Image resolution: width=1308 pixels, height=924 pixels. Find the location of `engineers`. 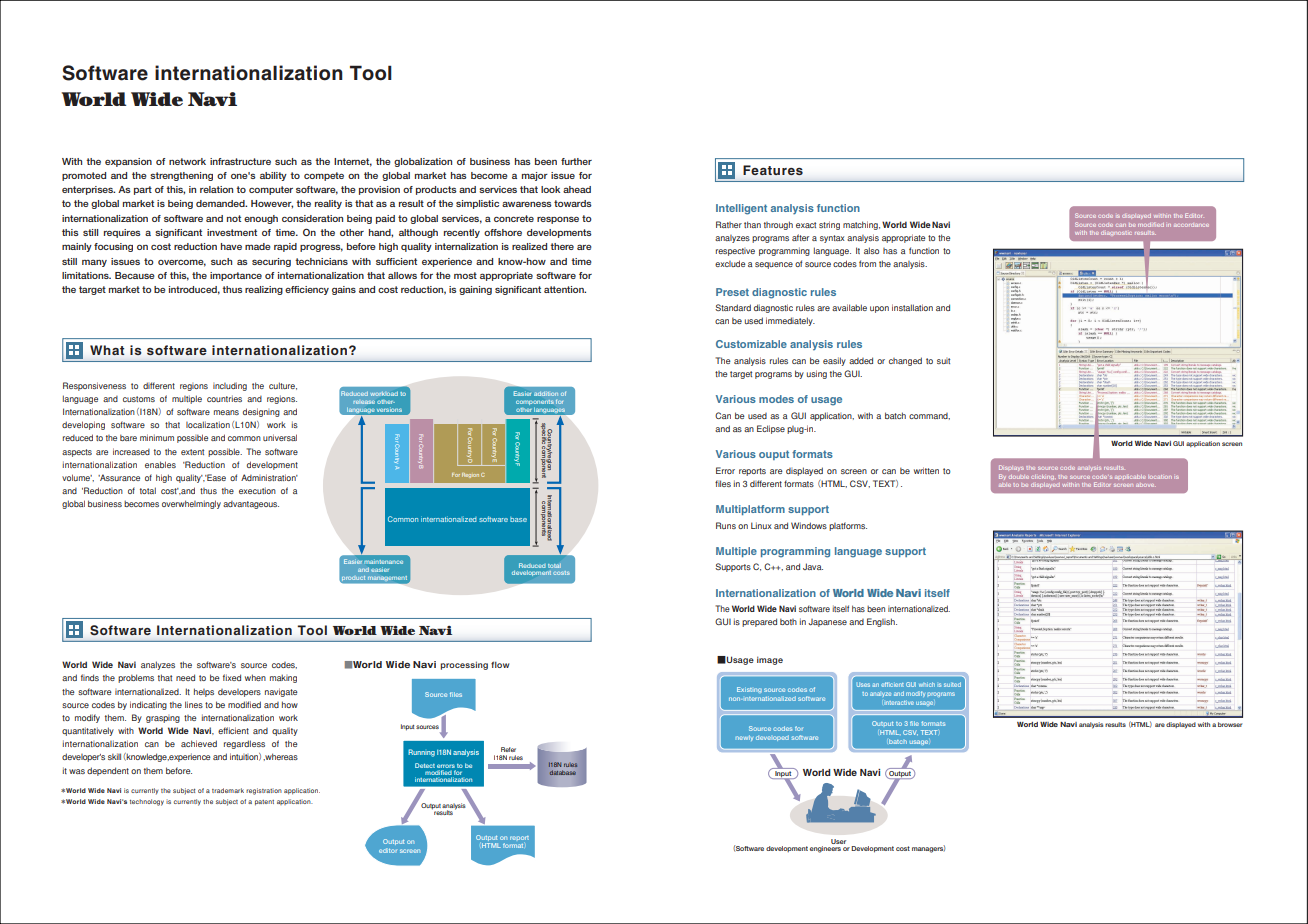

engineers is located at coordinates (825, 849).
